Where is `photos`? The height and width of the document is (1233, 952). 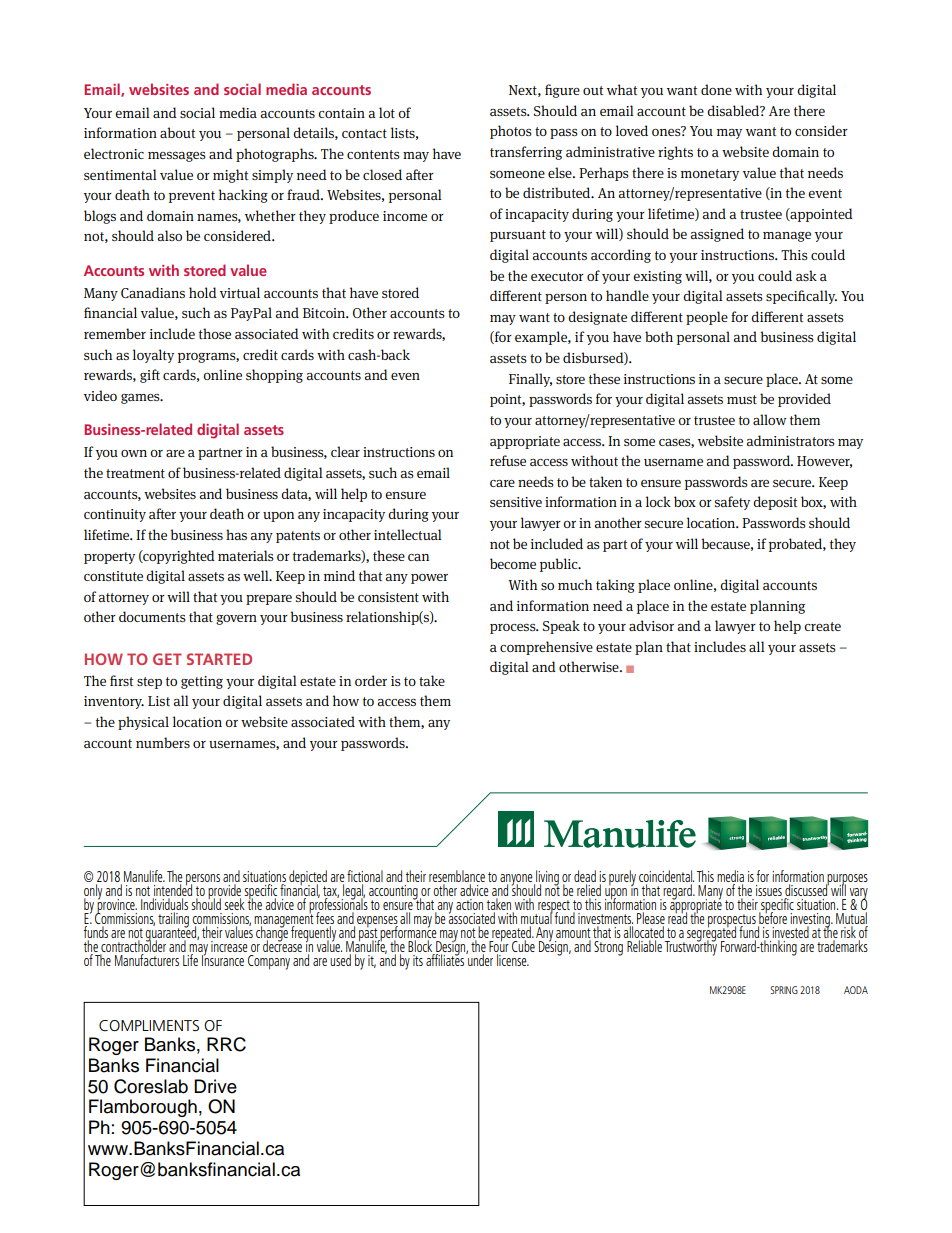 photos is located at coordinates (511, 132).
